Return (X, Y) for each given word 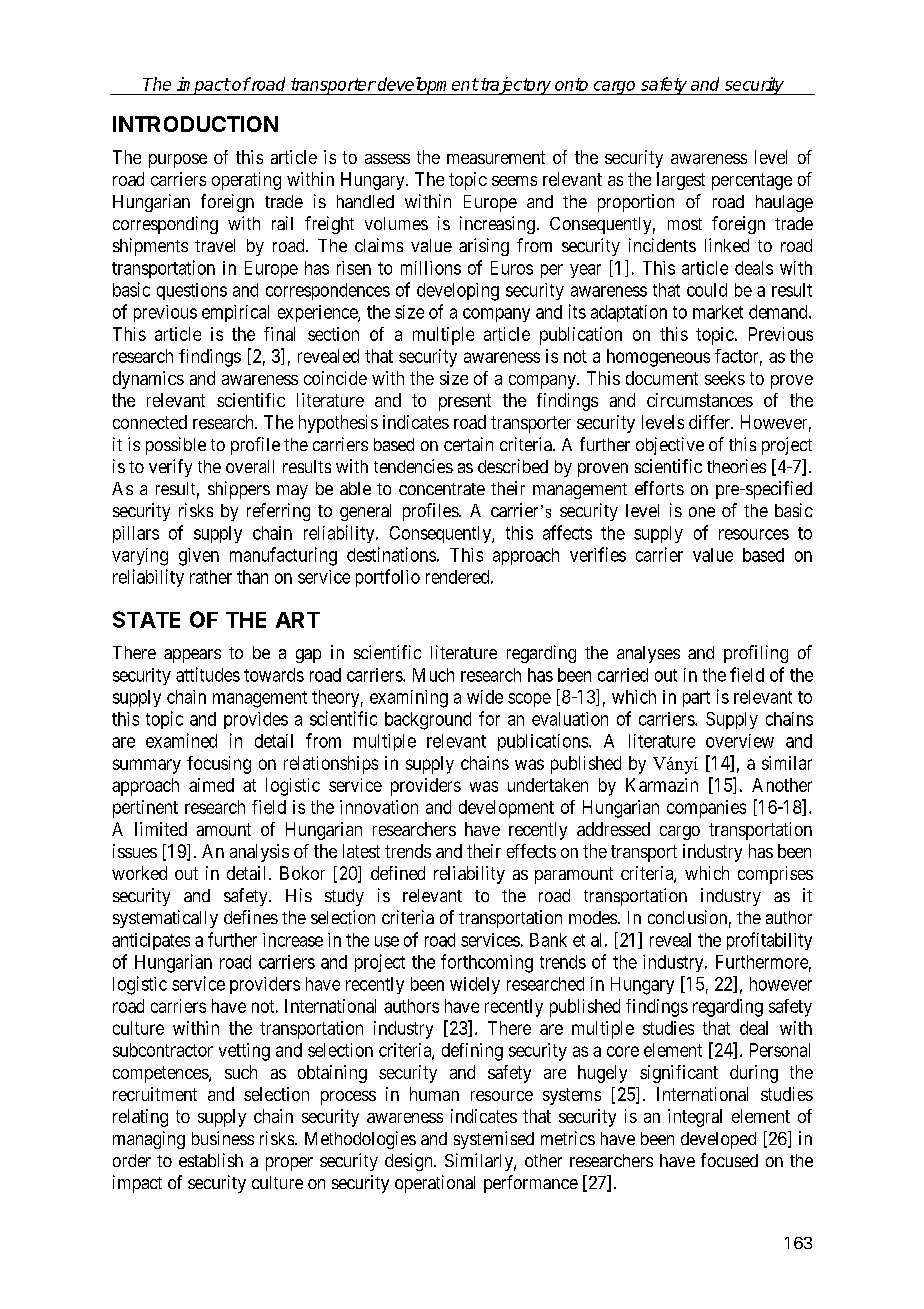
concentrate (442, 489)
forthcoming (487, 963)
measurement (496, 157)
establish (211, 1160)
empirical (235, 313)
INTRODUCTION (195, 124)
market (718, 312)
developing (458, 292)
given (199, 557)
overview (740, 741)
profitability (769, 941)
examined (181, 740)
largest (681, 181)
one (702, 512)
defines (251, 917)
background (428, 721)
